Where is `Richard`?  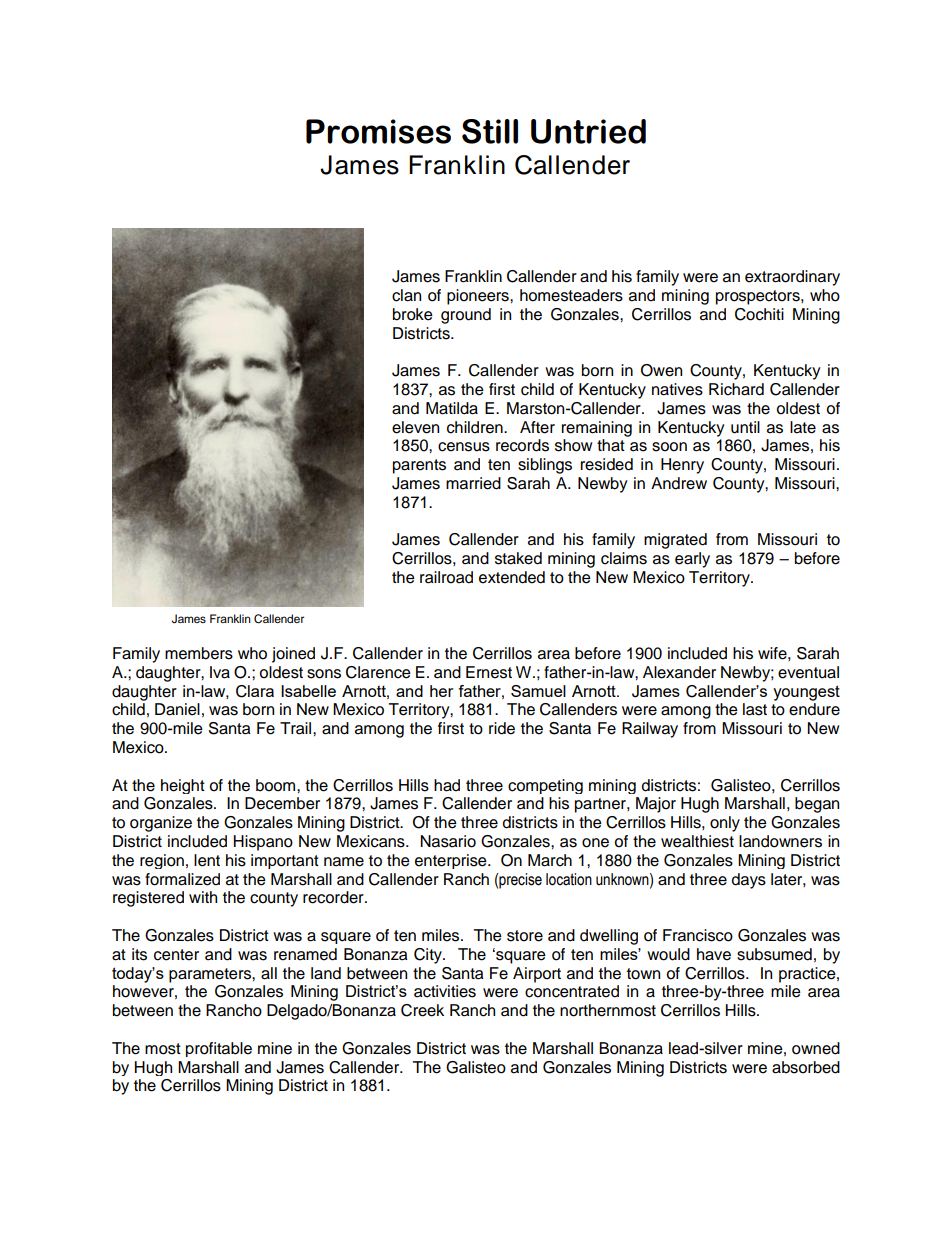 Richard is located at coordinates (736, 389).
